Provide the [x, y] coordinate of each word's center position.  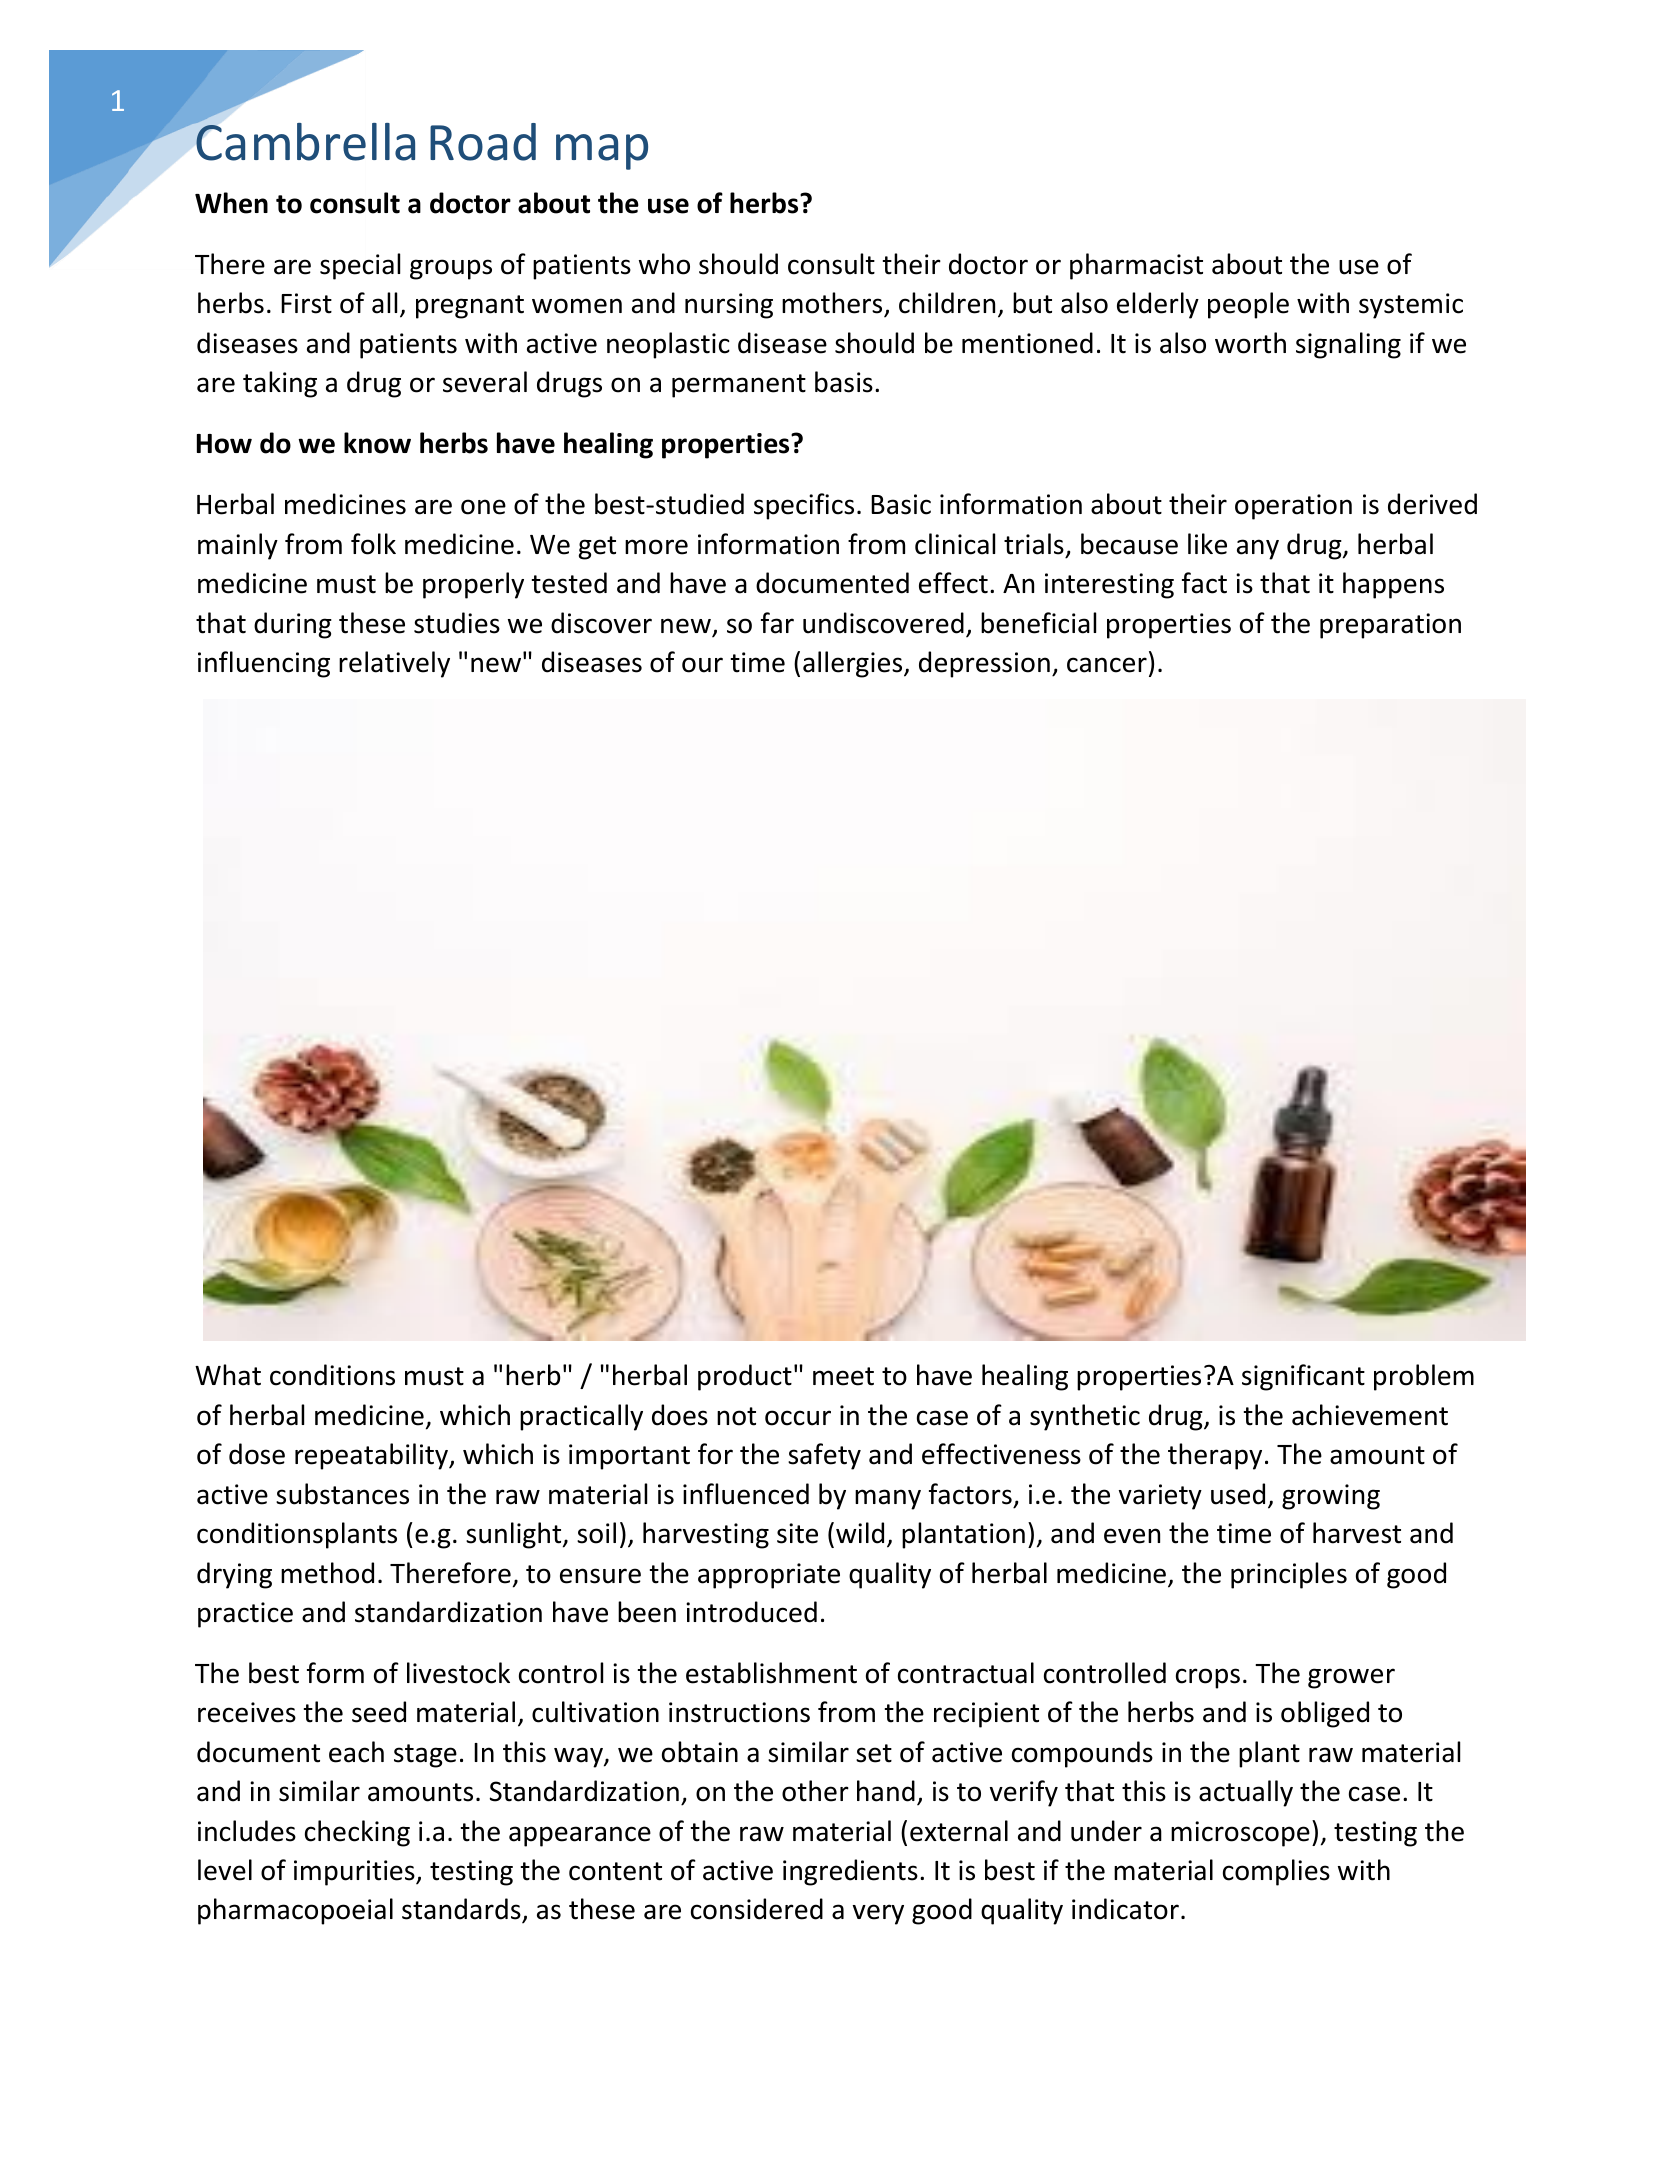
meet [843, 1376]
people [1248, 305]
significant [1303, 1377]
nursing [729, 306]
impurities [355, 1873]
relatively [394, 664]
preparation [1390, 626]
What [228, 1375]
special [360, 266]
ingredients [850, 1872]
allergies [854, 664]
